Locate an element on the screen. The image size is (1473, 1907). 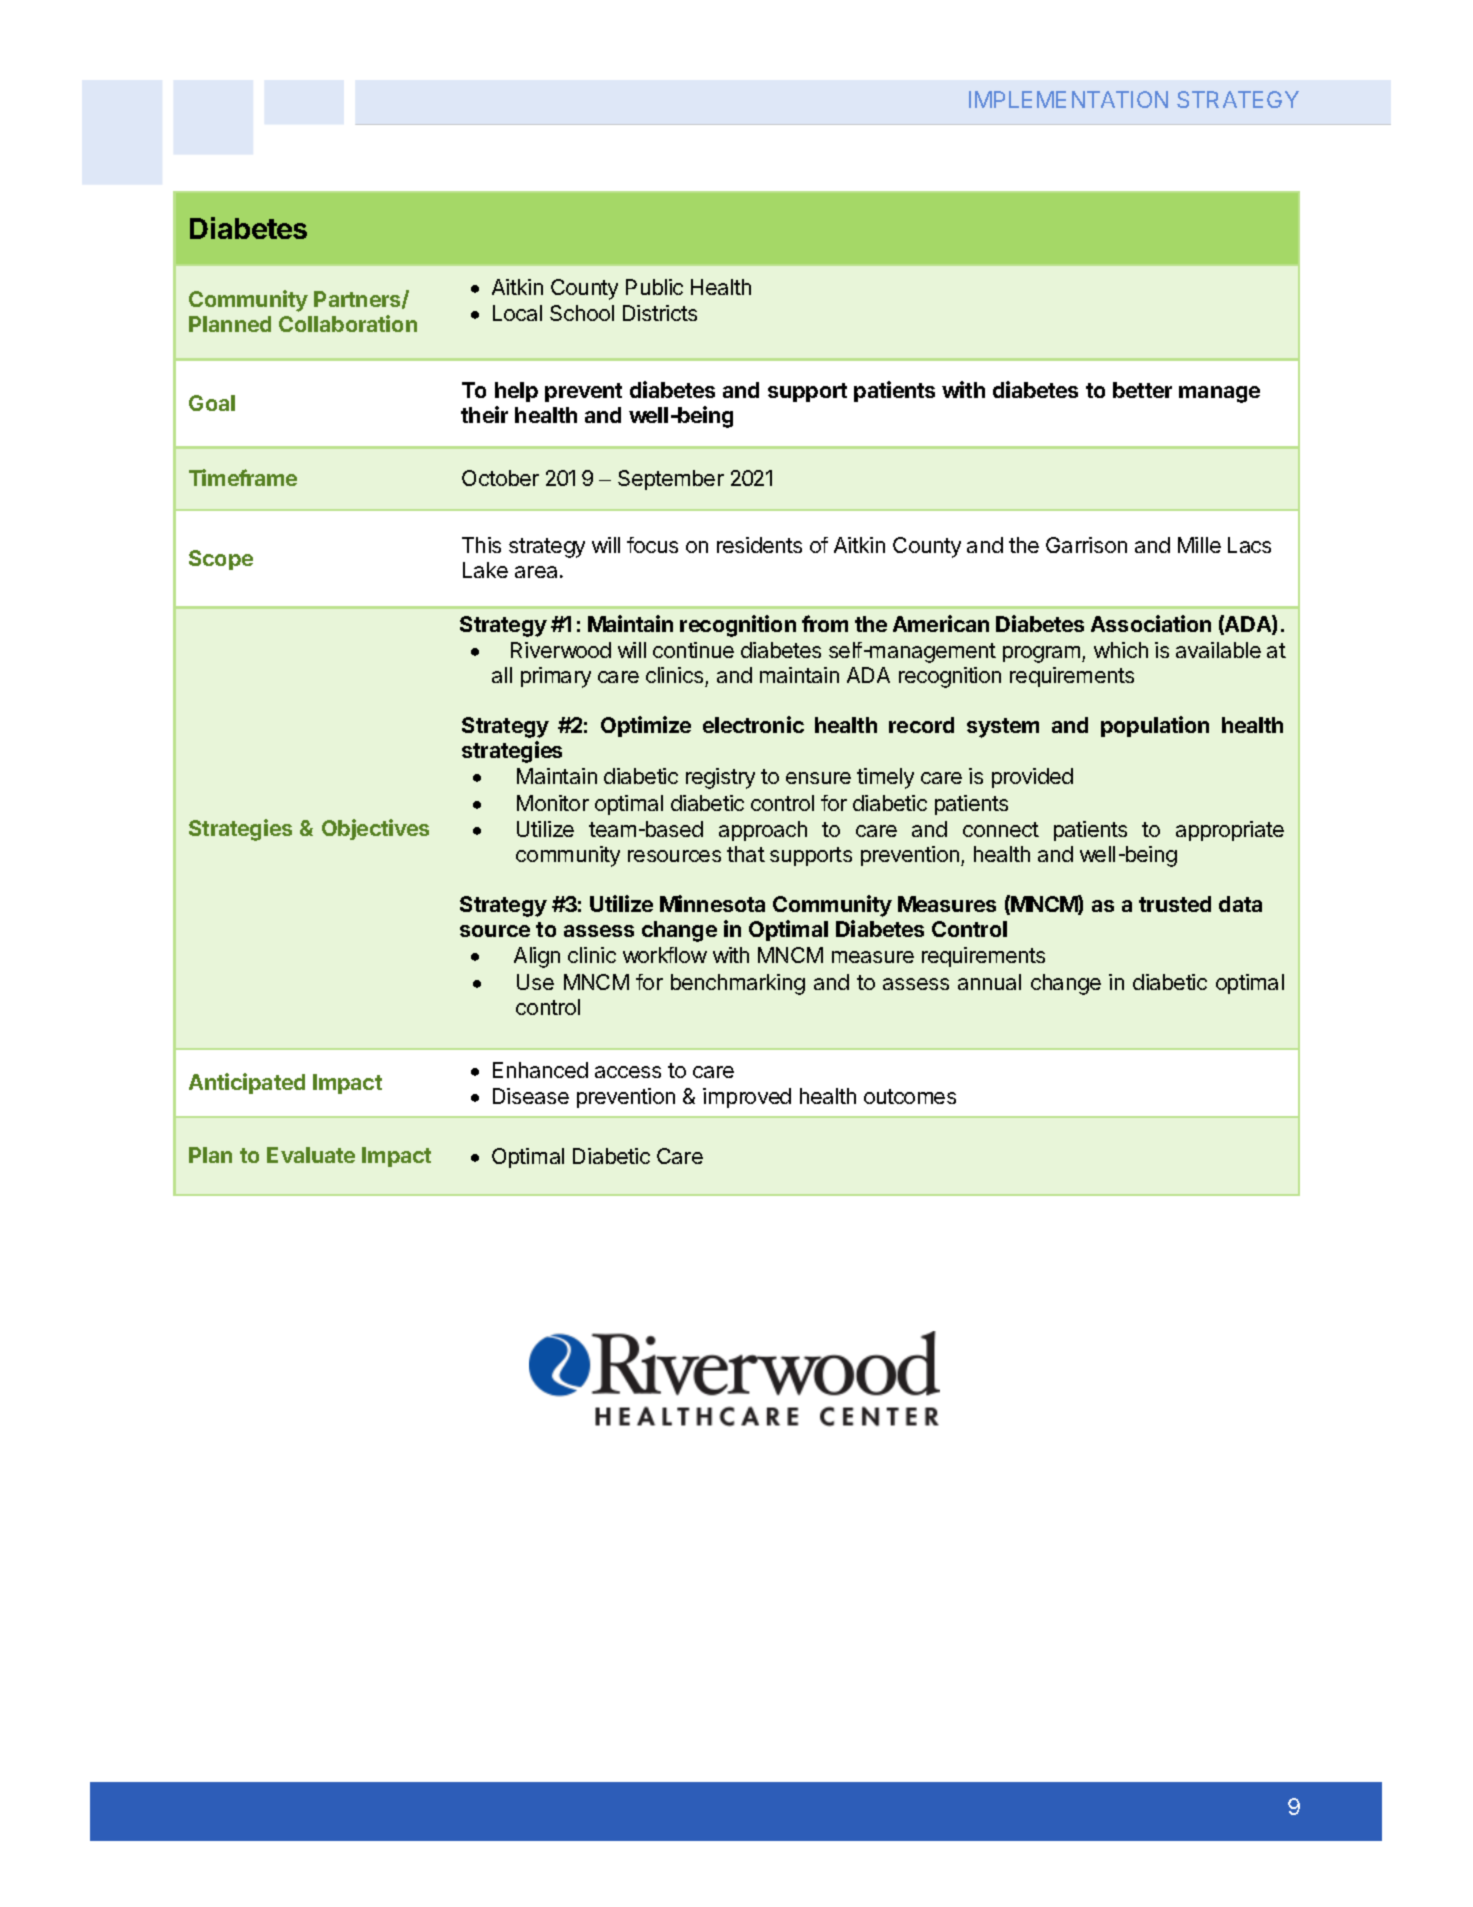
Timeframe is located at coordinates (243, 477).
